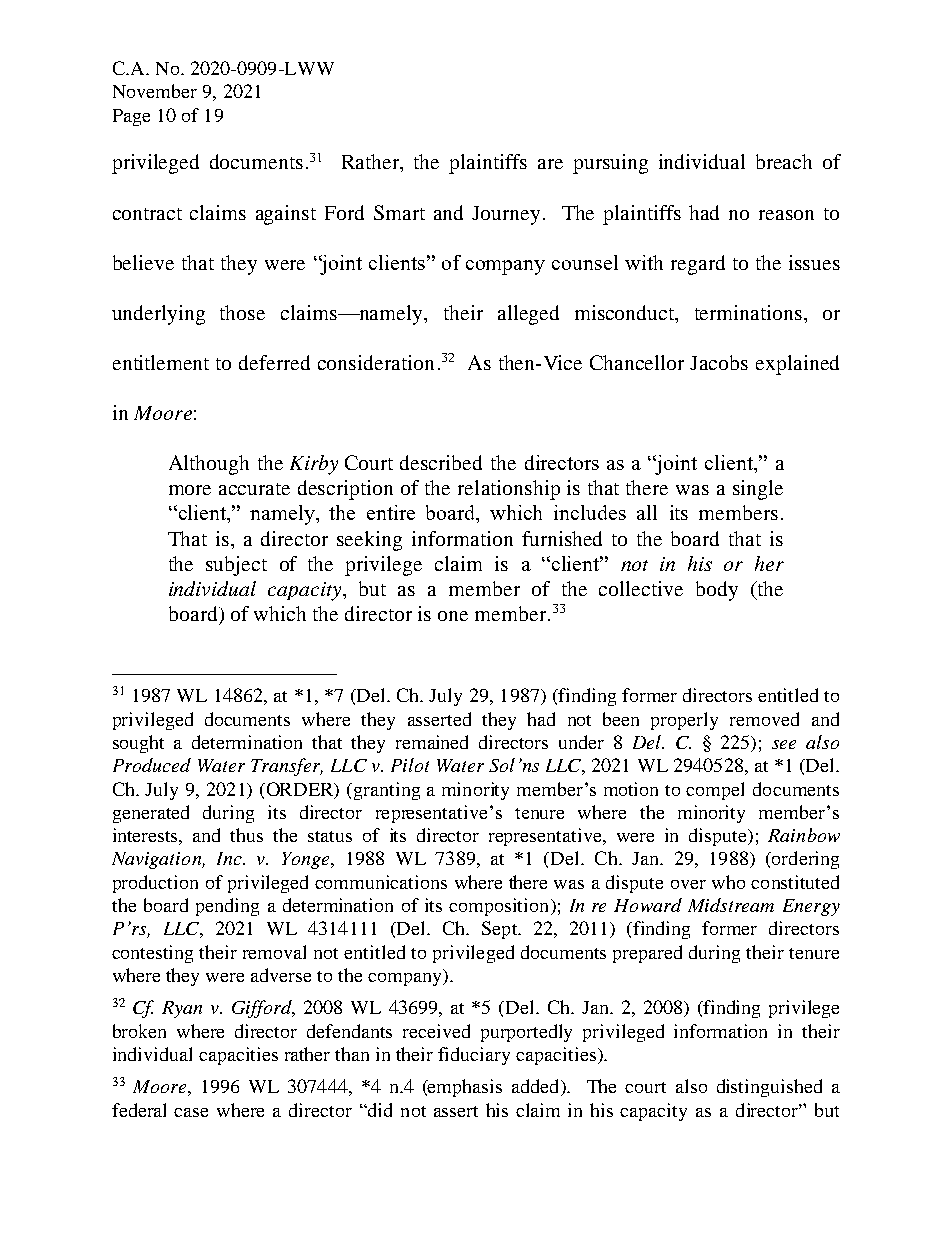 This screenshot has width=952, height=1233. What do you see at coordinates (191, 1112) in the screenshot?
I see `case` at bounding box center [191, 1112].
